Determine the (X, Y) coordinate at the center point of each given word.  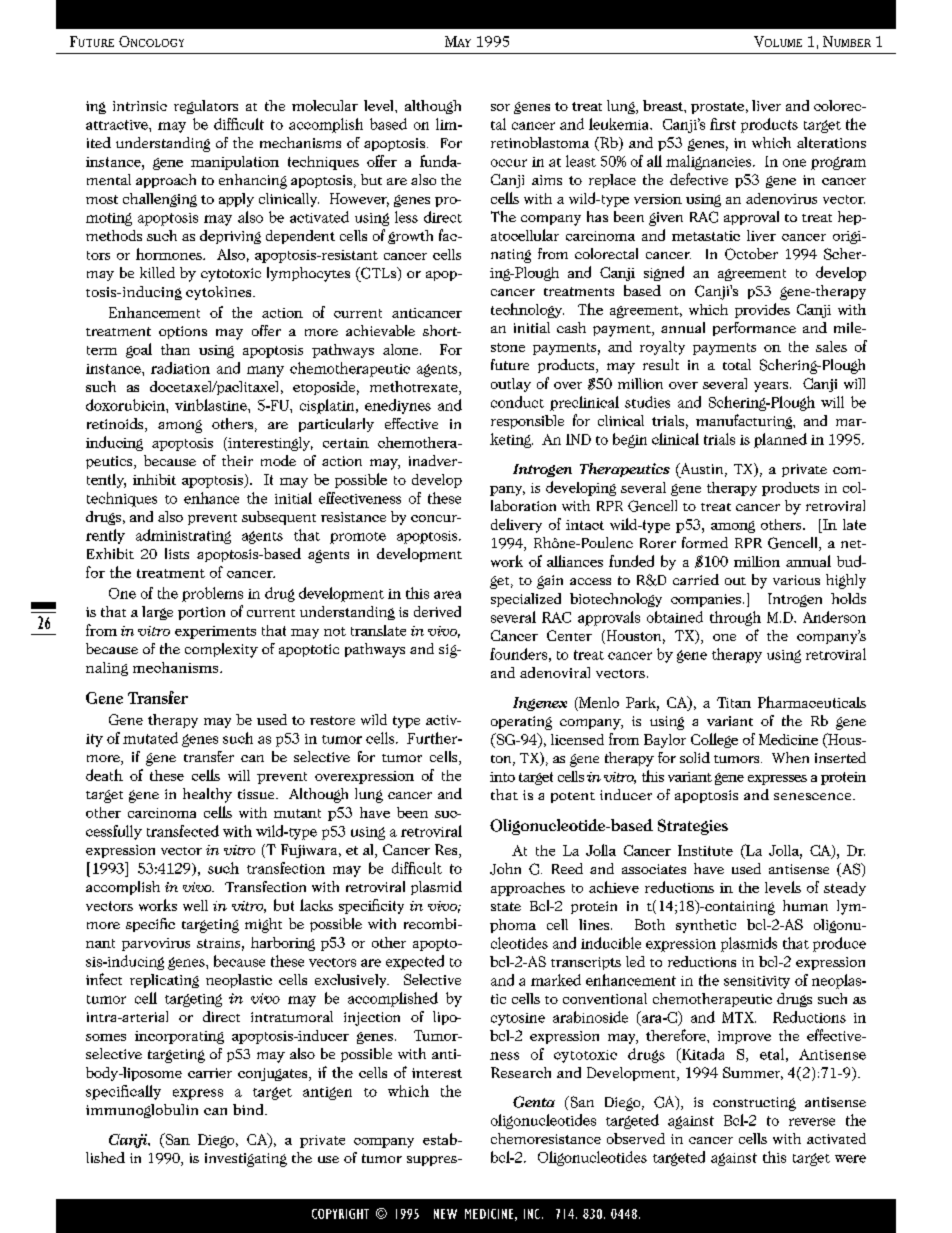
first (723, 124)
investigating (246, 1160)
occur (509, 163)
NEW (445, 1214)
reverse (812, 1122)
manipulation (235, 163)
